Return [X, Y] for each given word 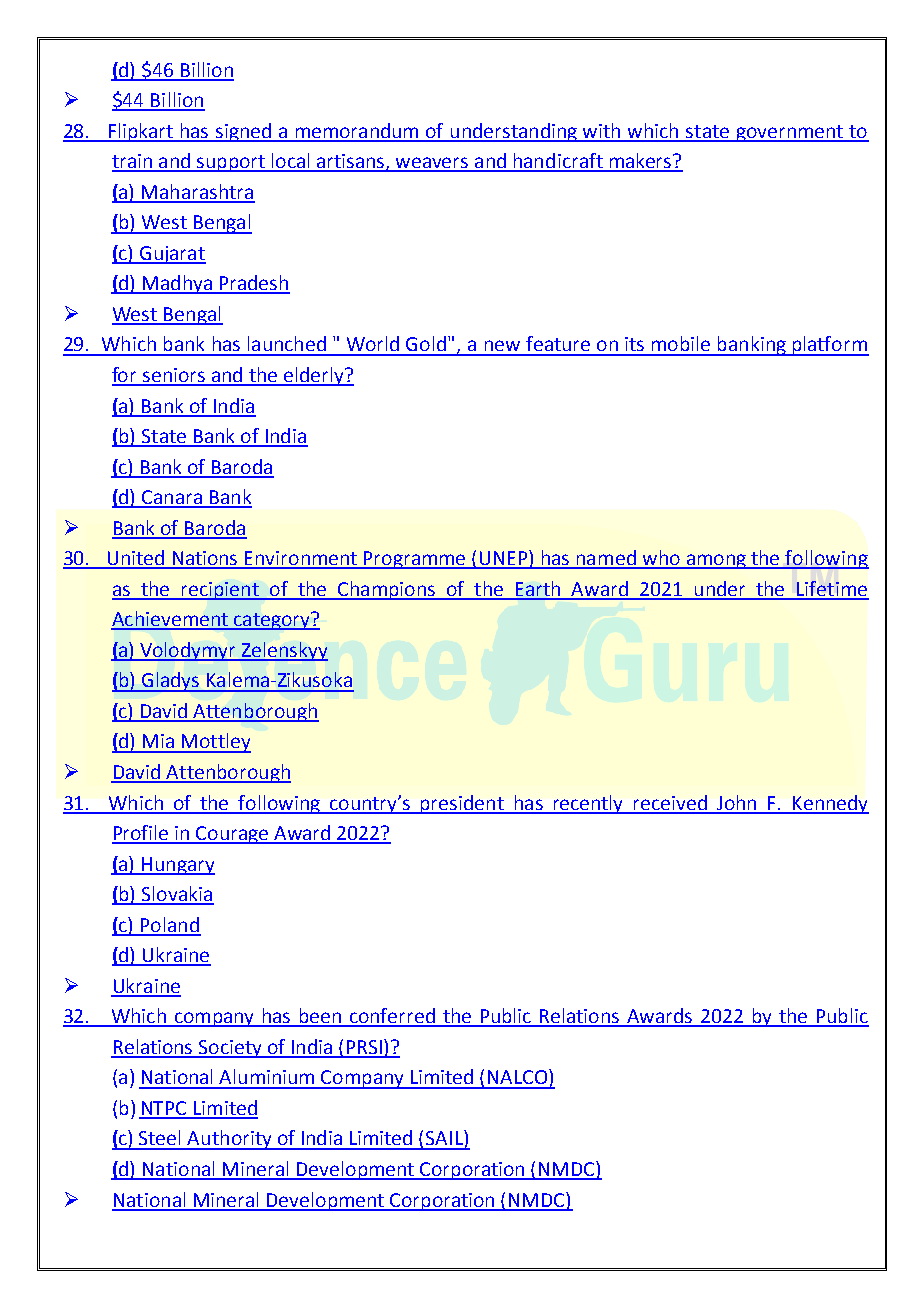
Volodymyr [188, 651]
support [231, 163]
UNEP [504, 559]
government [789, 133]
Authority [230, 1140]
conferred [392, 1017]
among [716, 561]
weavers [432, 164]
